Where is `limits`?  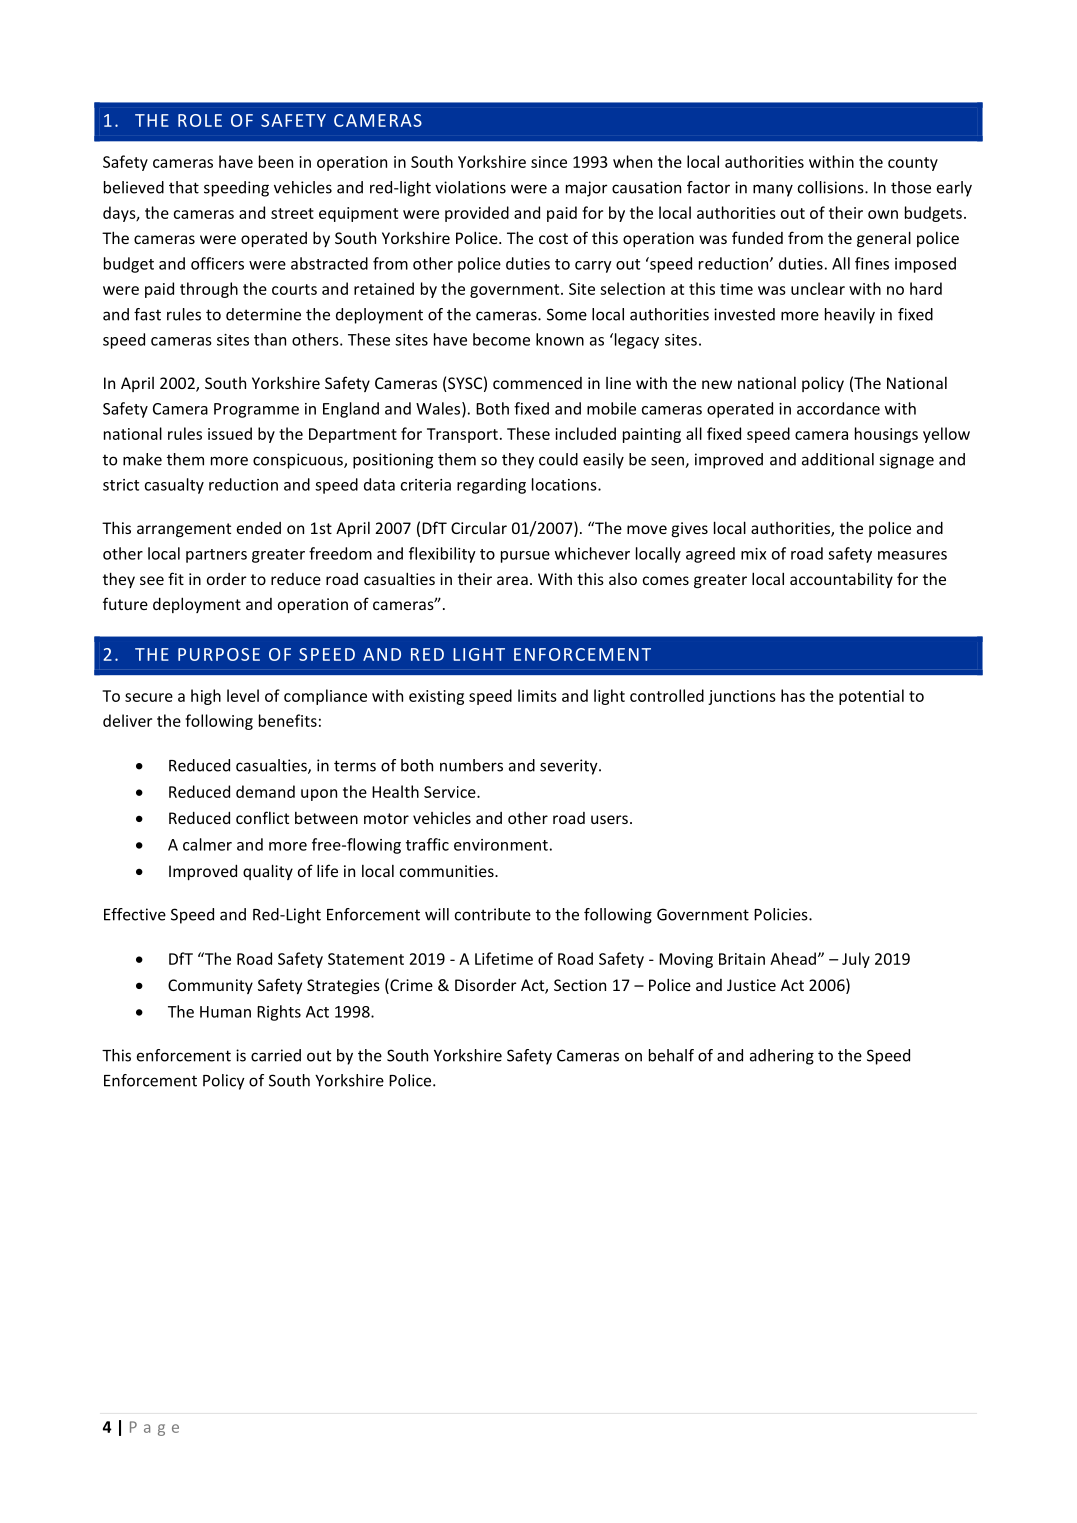
limits is located at coordinates (537, 695).
